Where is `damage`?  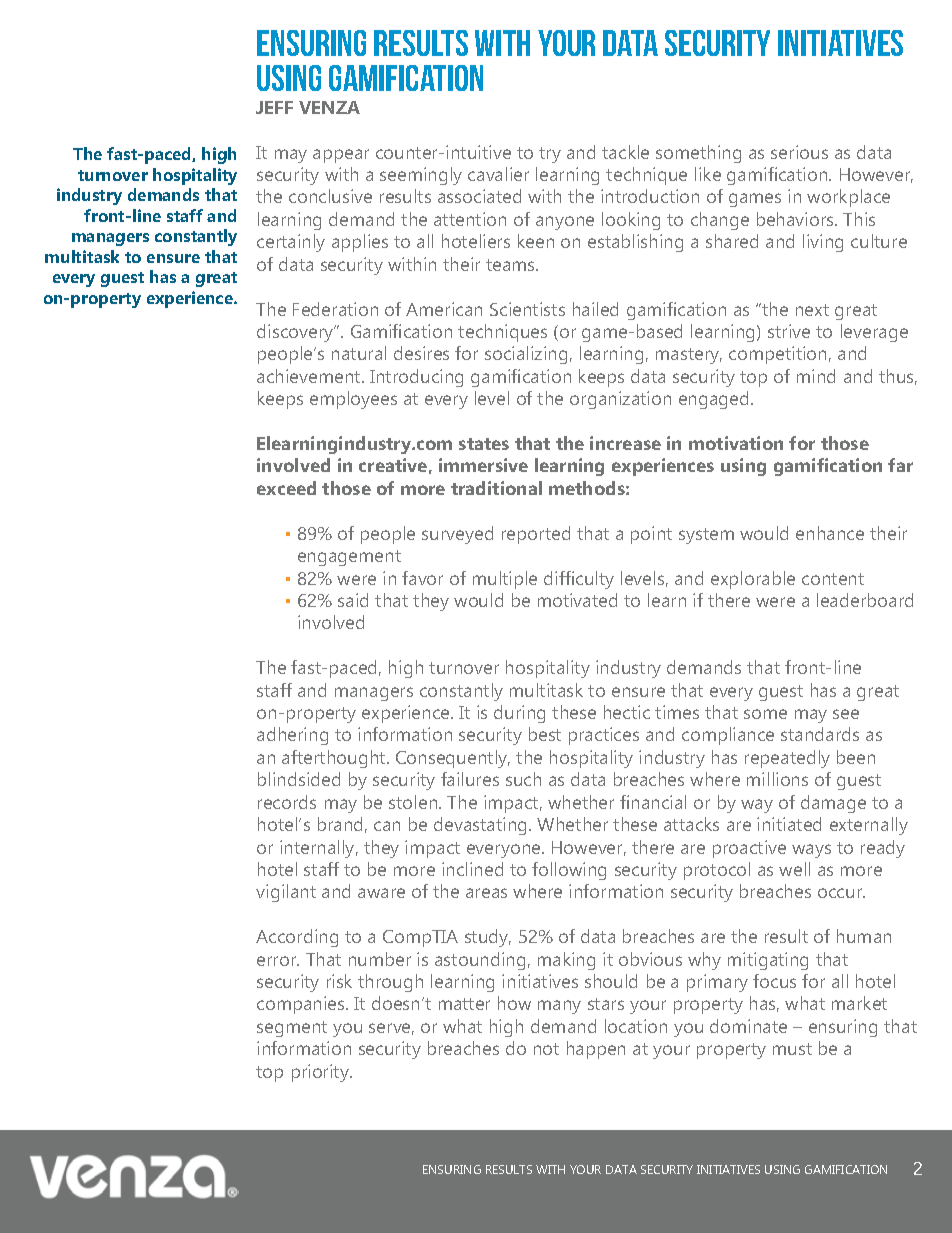 damage is located at coordinates (833, 804).
